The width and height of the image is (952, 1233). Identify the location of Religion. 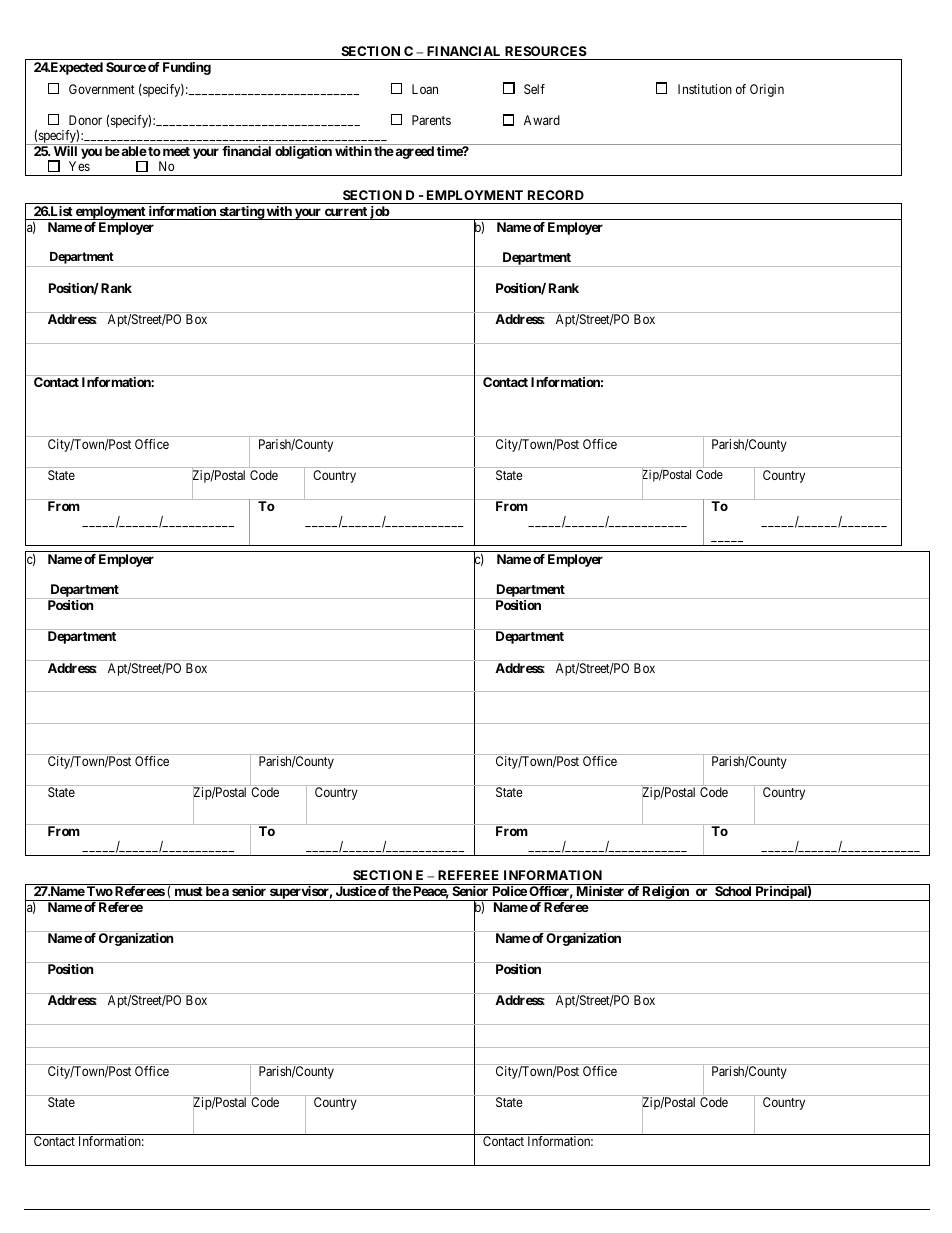
(665, 893).
